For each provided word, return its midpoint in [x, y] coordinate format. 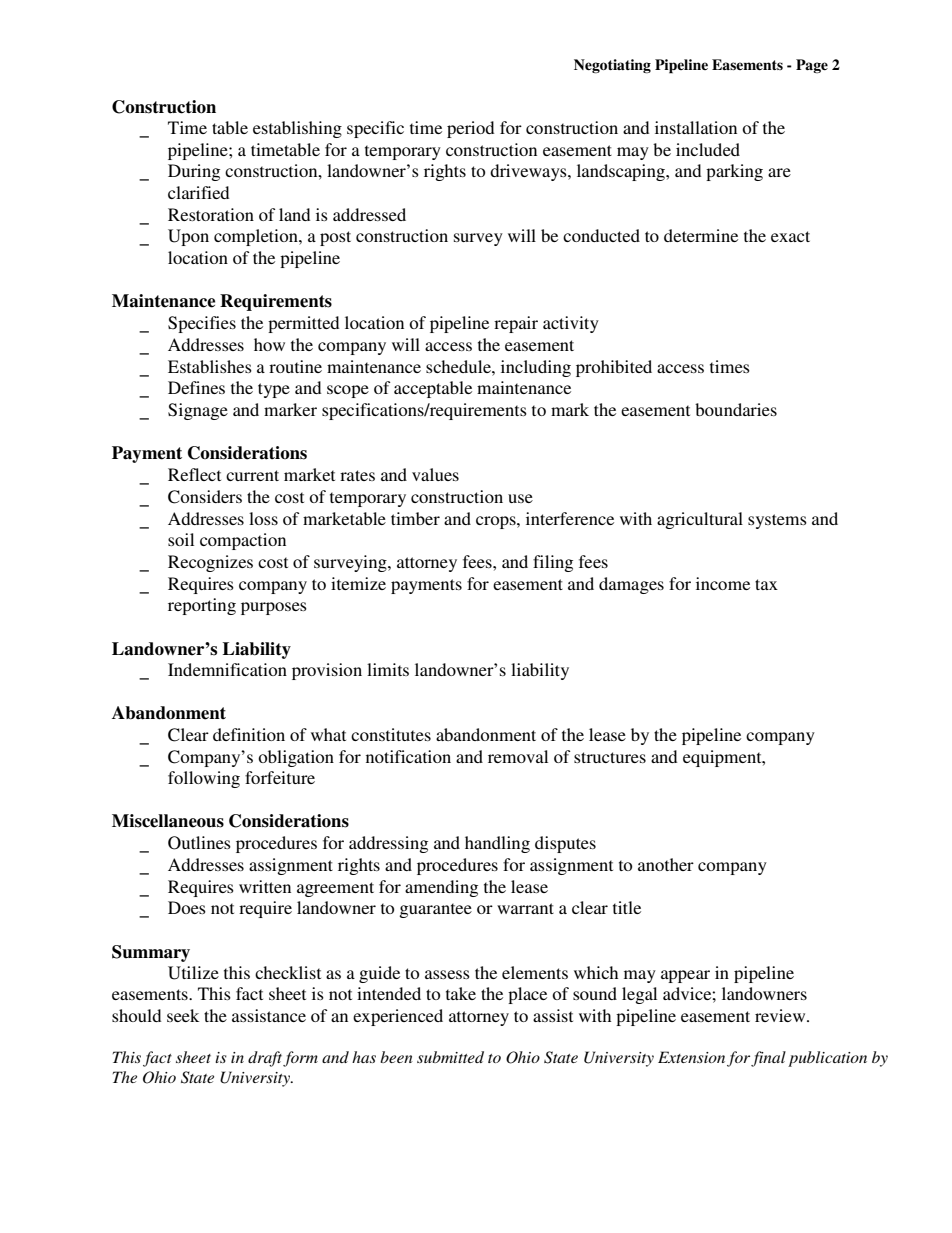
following [204, 779]
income [723, 583]
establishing [297, 129]
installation [696, 127]
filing [553, 563]
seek [183, 1015]
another [666, 864]
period [470, 129]
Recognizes [210, 563]
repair [516, 324]
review [781, 1015]
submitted [450, 1057]
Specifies [202, 324]
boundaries [736, 409]
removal [518, 756]
